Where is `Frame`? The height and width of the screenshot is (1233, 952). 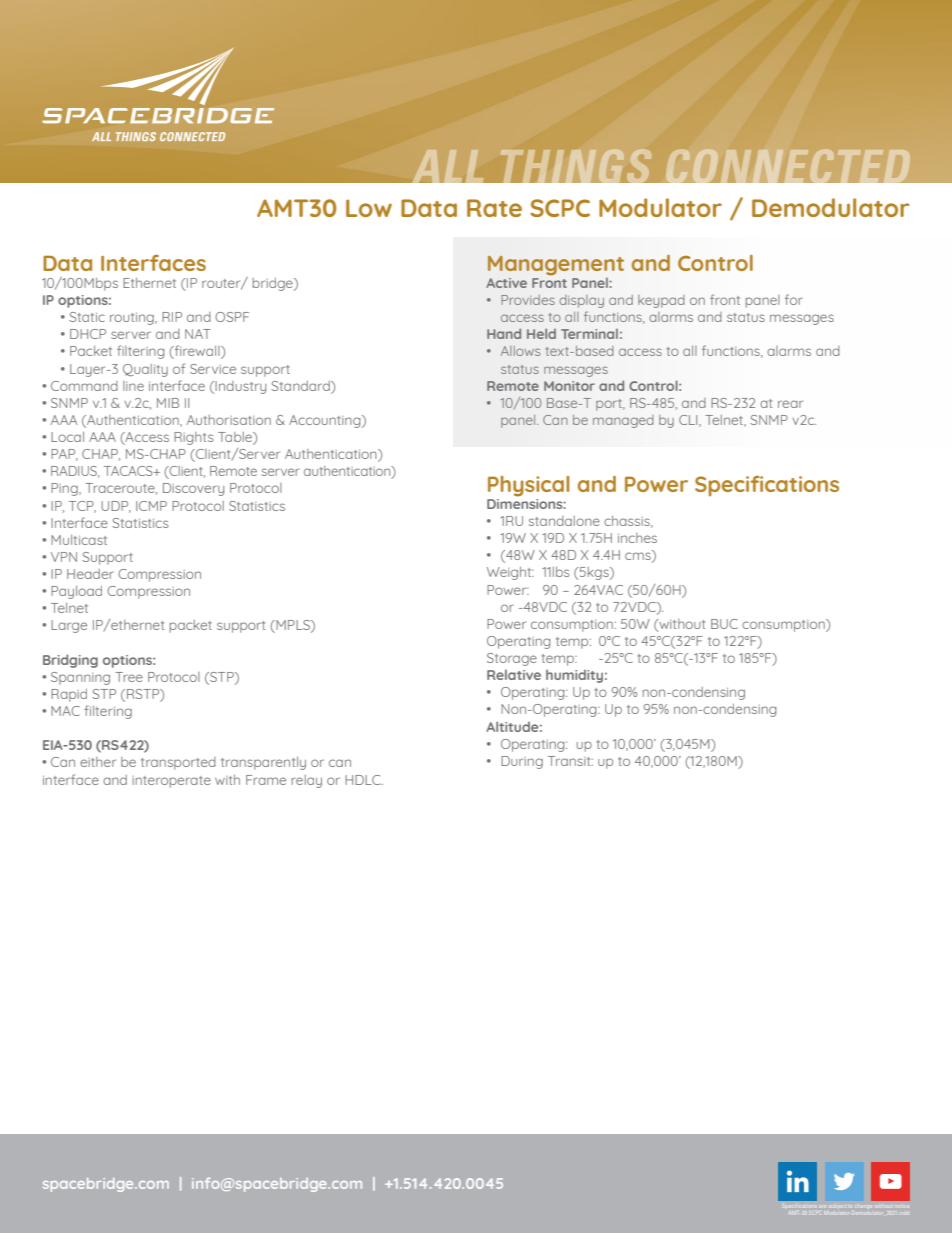
Frame is located at coordinates (266, 780).
